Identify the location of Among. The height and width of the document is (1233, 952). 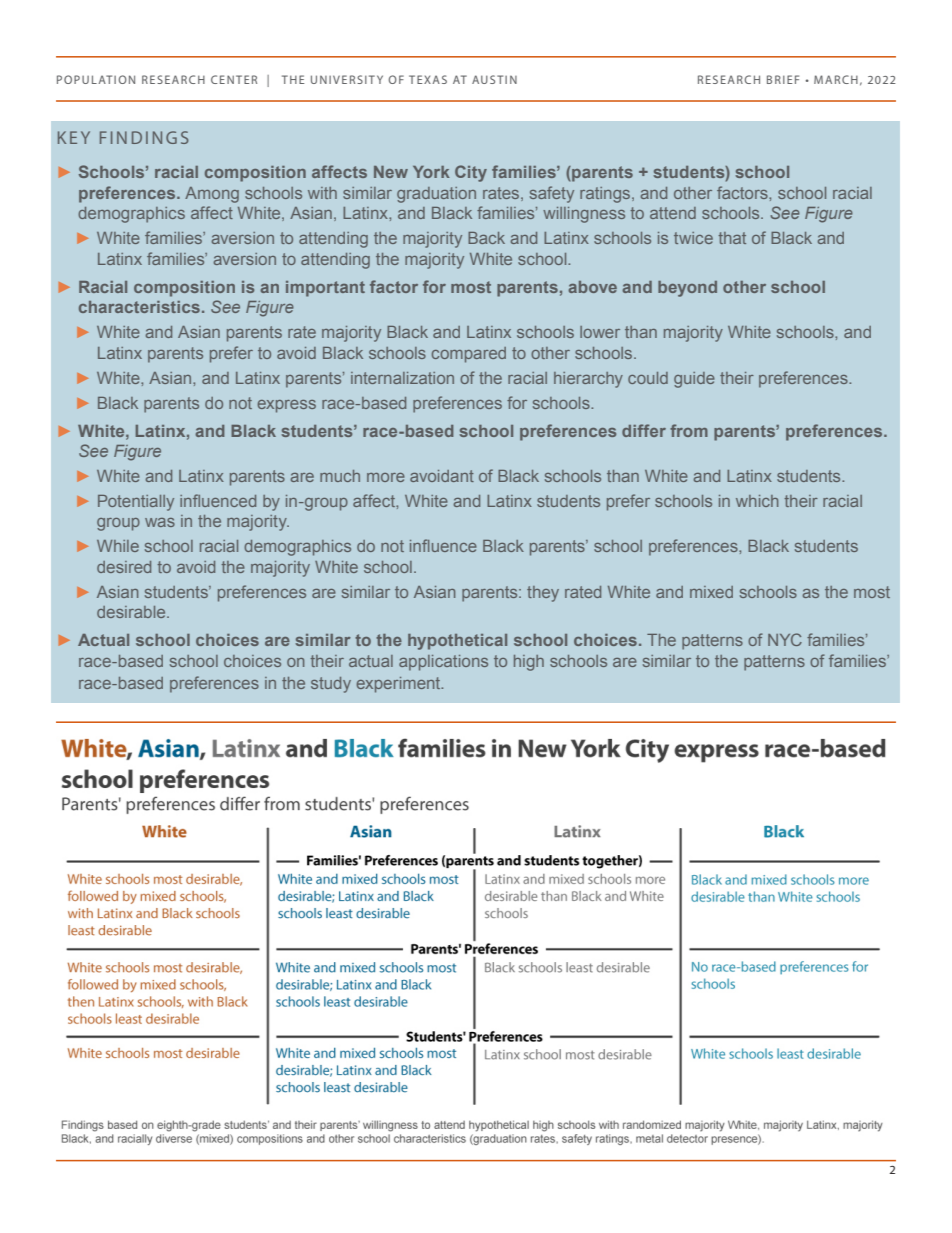
(212, 195).
